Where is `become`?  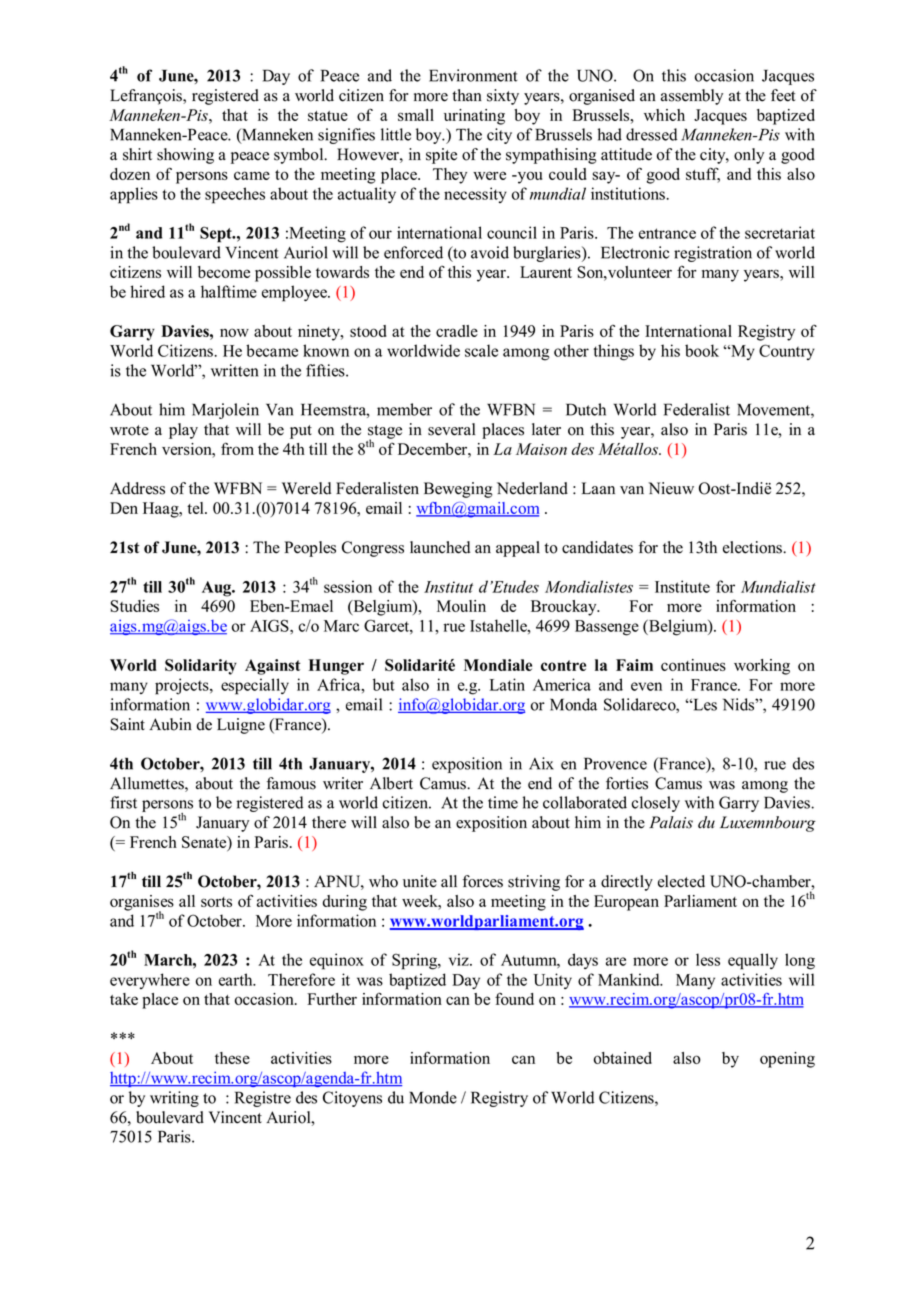
become is located at coordinates (224, 272).
